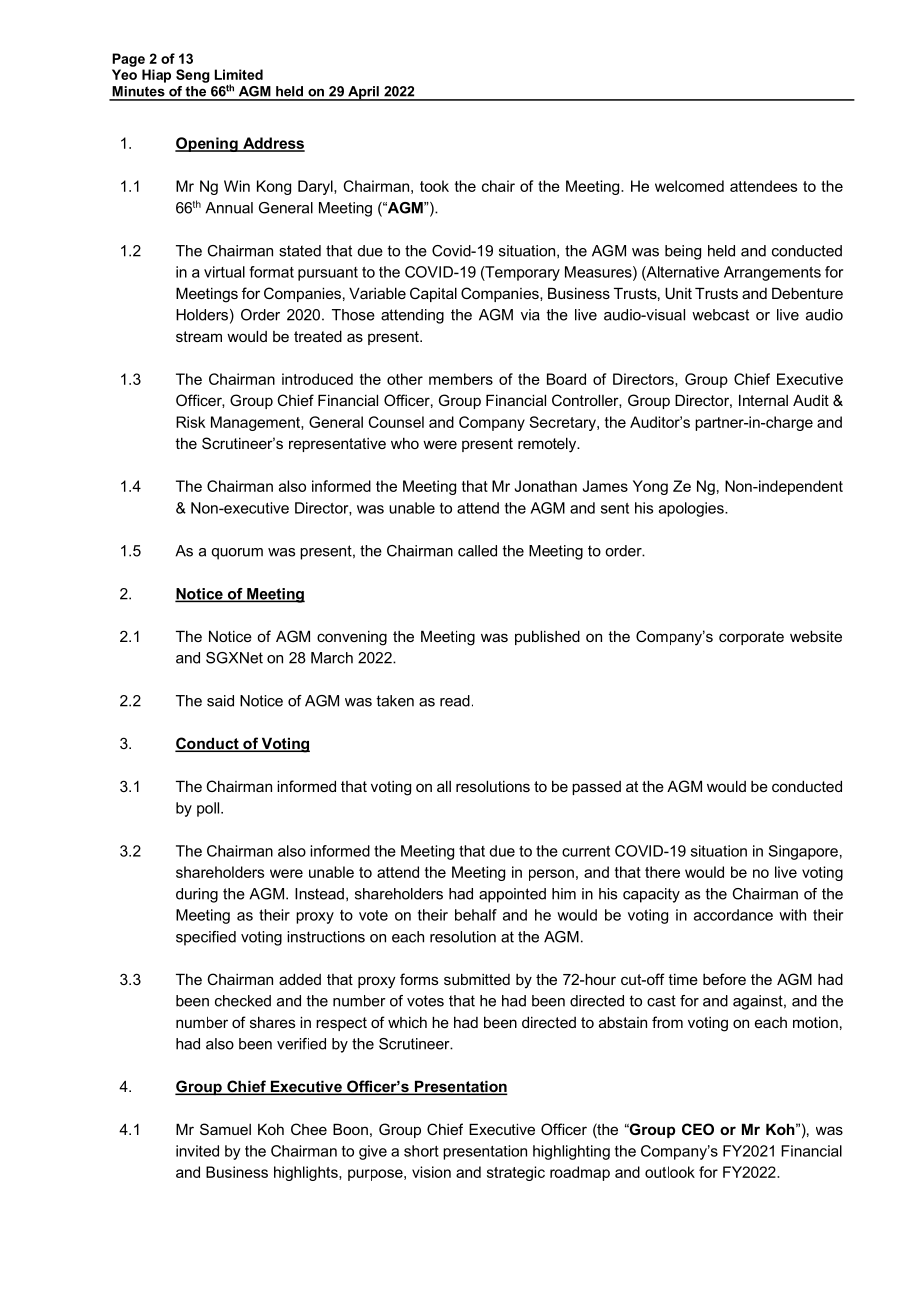  Describe the element at coordinates (803, 852) in the screenshot. I see `Singapore` at that location.
